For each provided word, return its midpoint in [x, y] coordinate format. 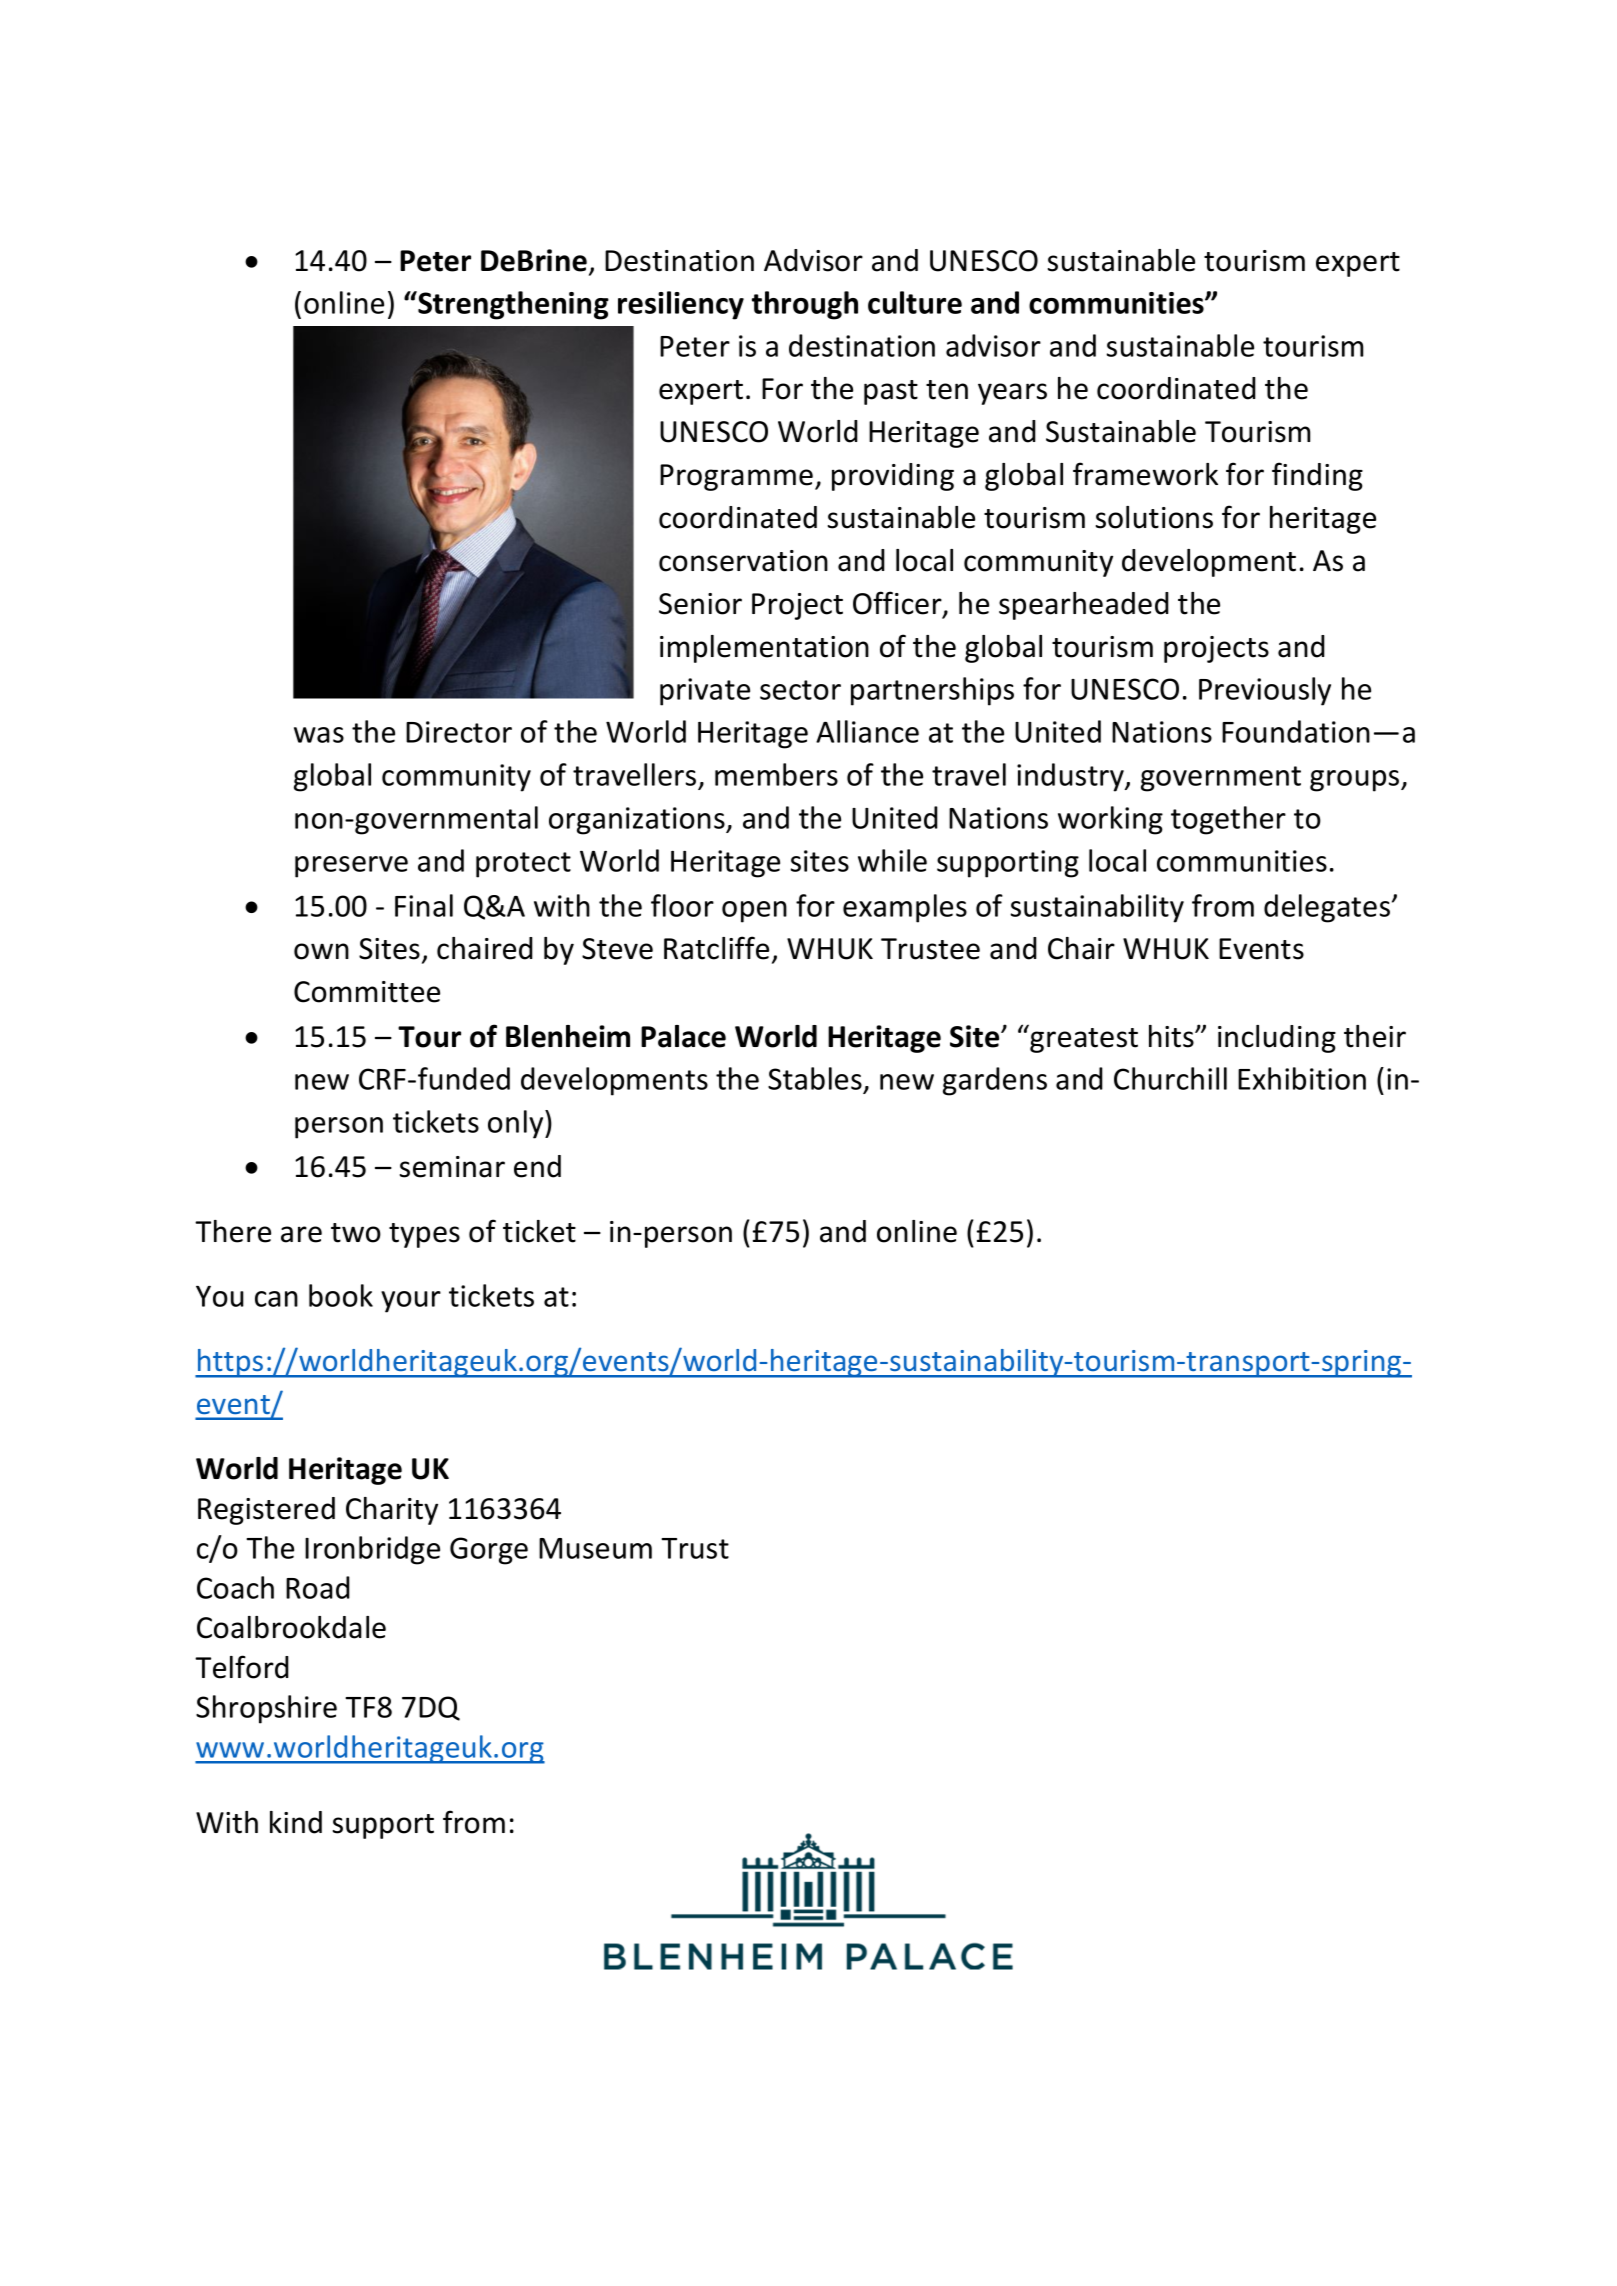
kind [296, 1822]
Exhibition [1302, 1078]
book [341, 1295]
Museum [595, 1548]
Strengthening [512, 305]
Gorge [489, 1551]
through [805, 305]
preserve [351, 867]
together [1228, 820]
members [776, 774]
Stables [816, 1080]
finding [1317, 476]
